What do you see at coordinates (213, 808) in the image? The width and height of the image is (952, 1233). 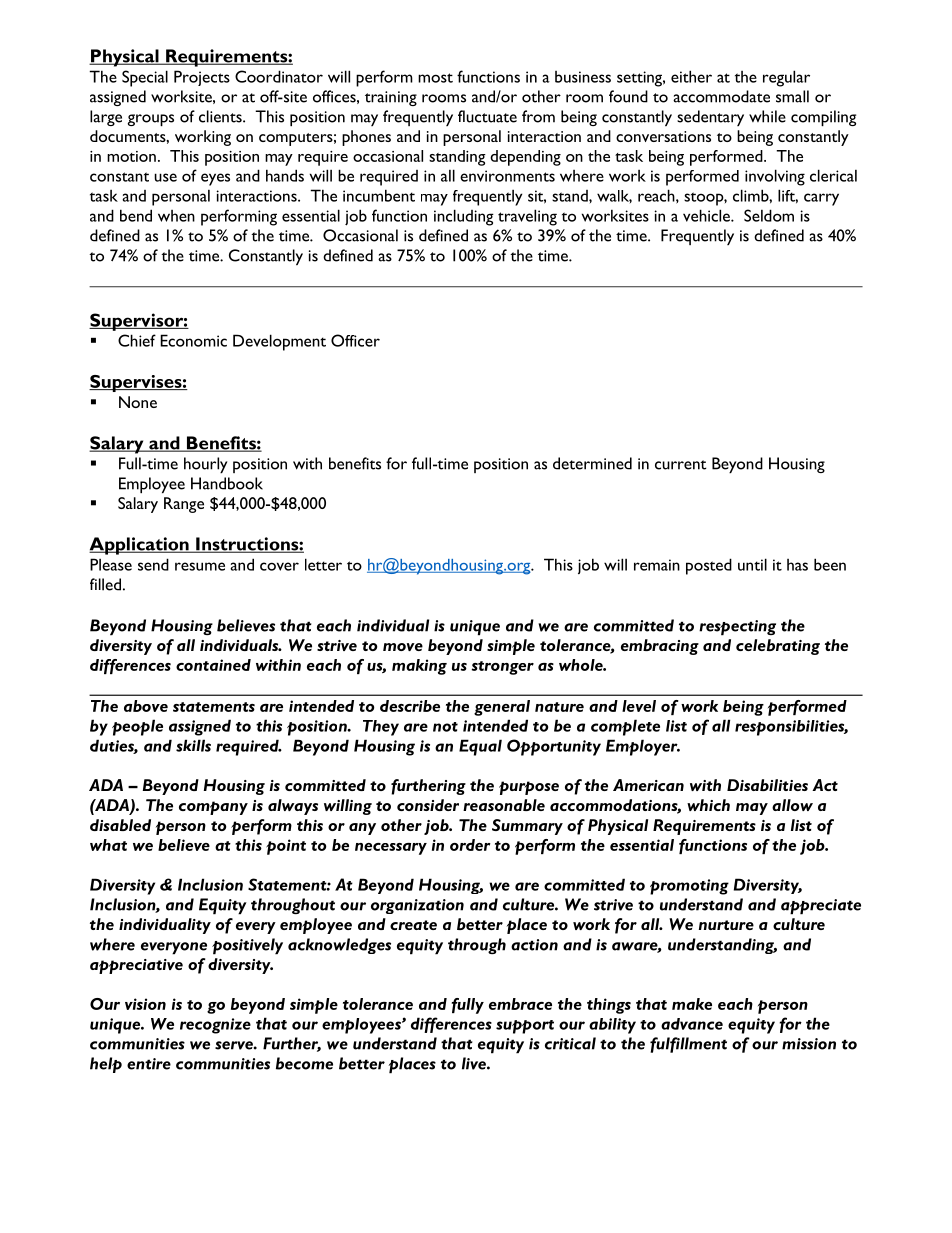 I see `company` at bounding box center [213, 808].
